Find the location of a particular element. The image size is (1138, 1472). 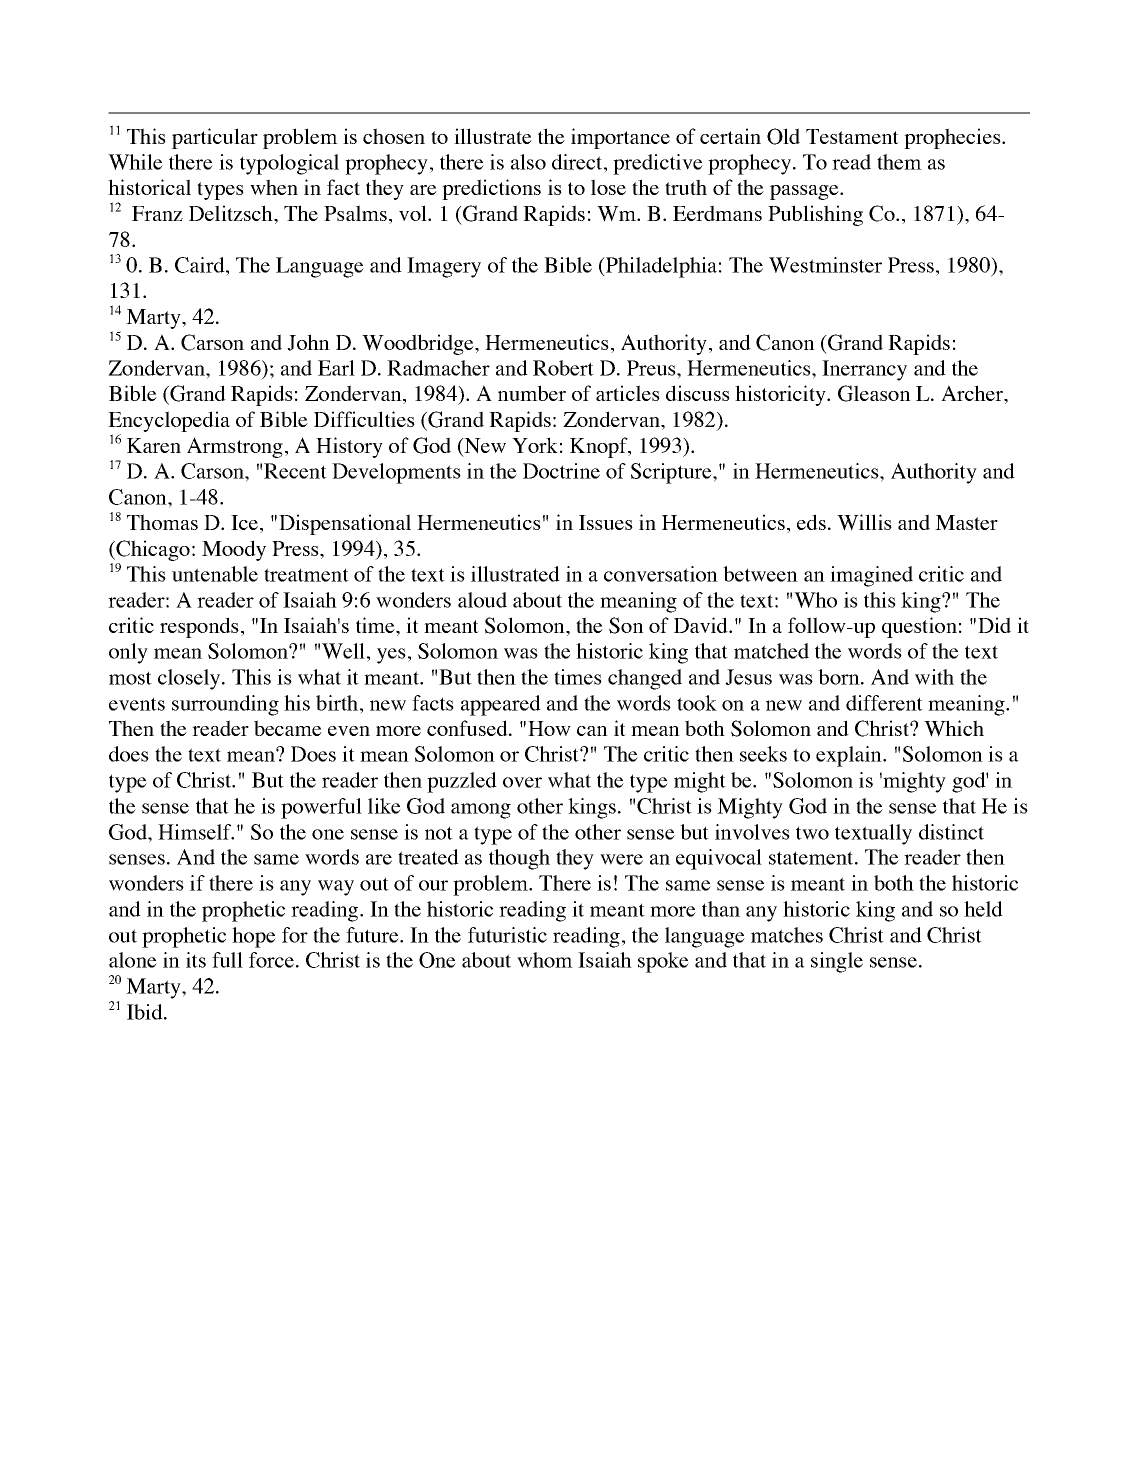

direct is located at coordinates (578, 162).
